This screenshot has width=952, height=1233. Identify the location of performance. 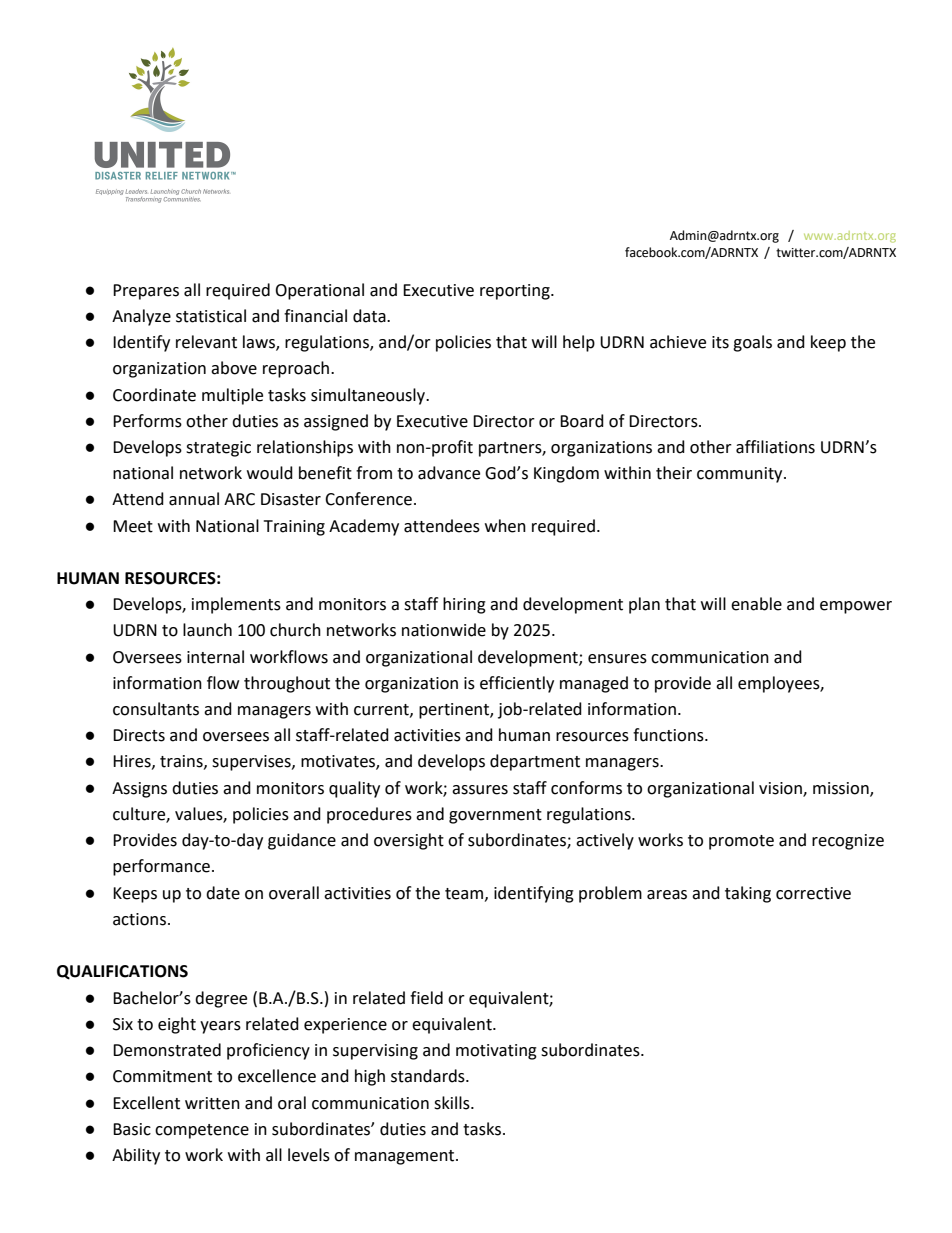
(161, 867).
